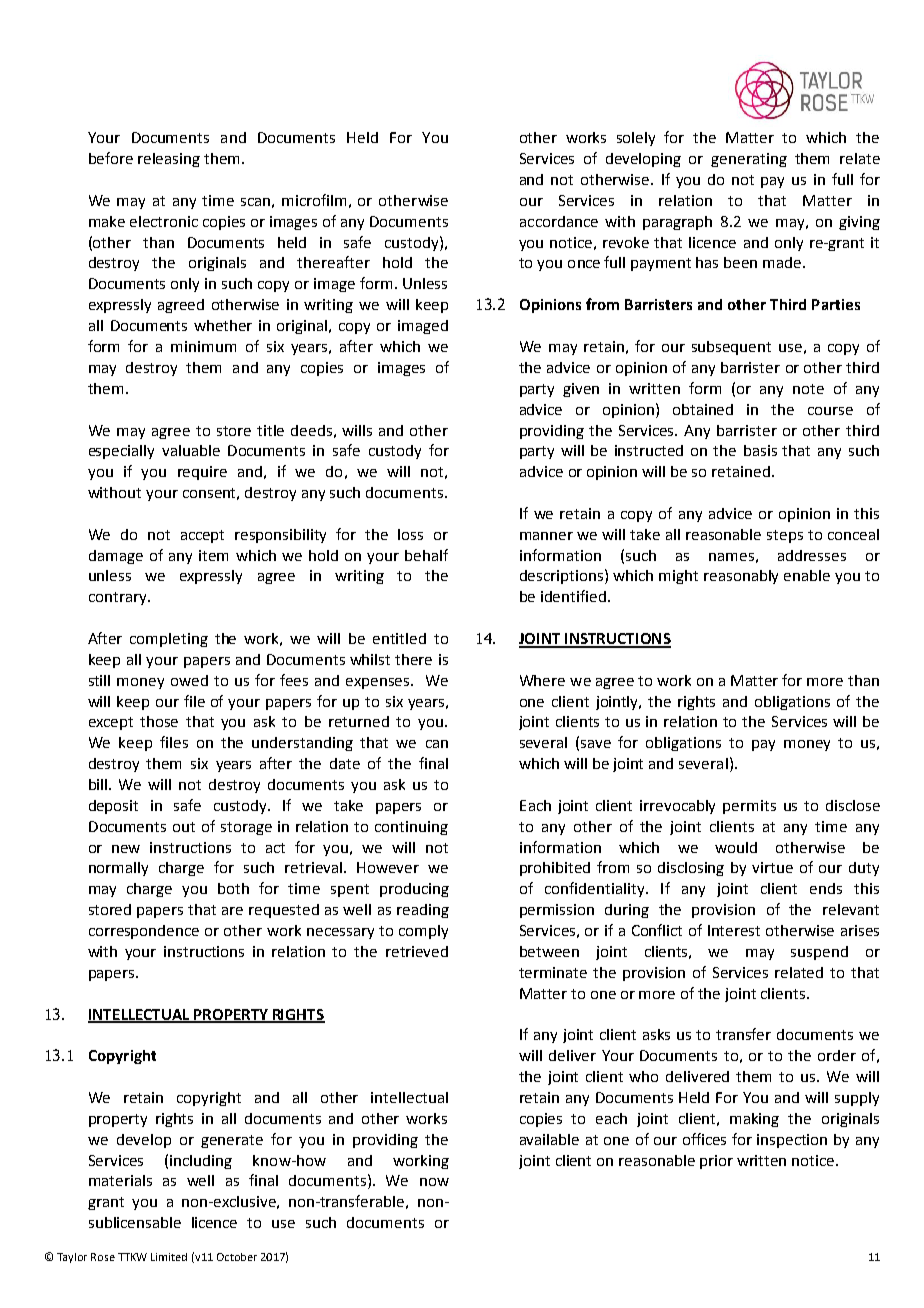 This screenshot has width=924, height=1308. Describe the element at coordinates (785, 536) in the screenshot. I see `steps` at that location.
